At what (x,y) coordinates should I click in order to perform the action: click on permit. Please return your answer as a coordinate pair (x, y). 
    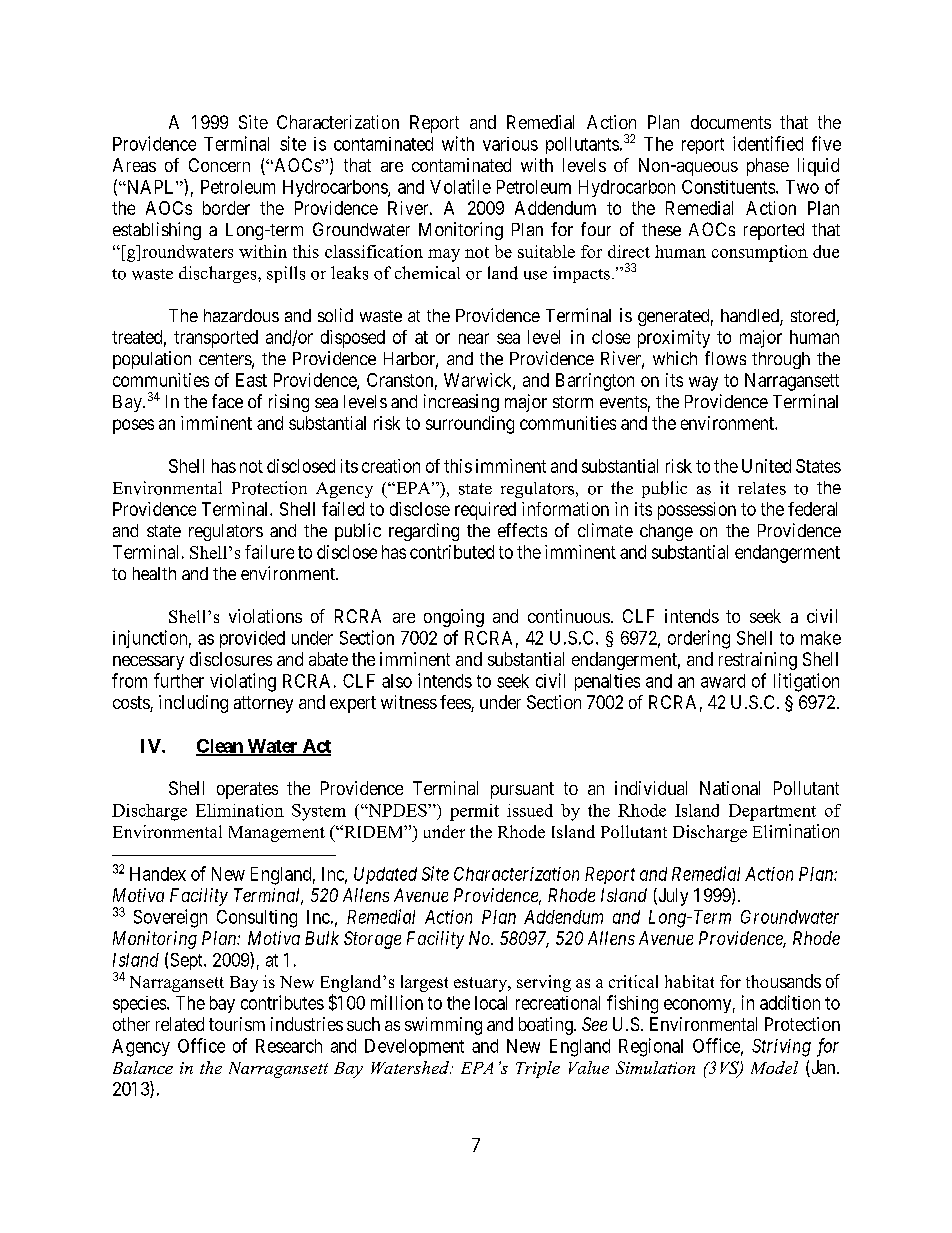
    Looking at the image, I should click on (474, 812).
